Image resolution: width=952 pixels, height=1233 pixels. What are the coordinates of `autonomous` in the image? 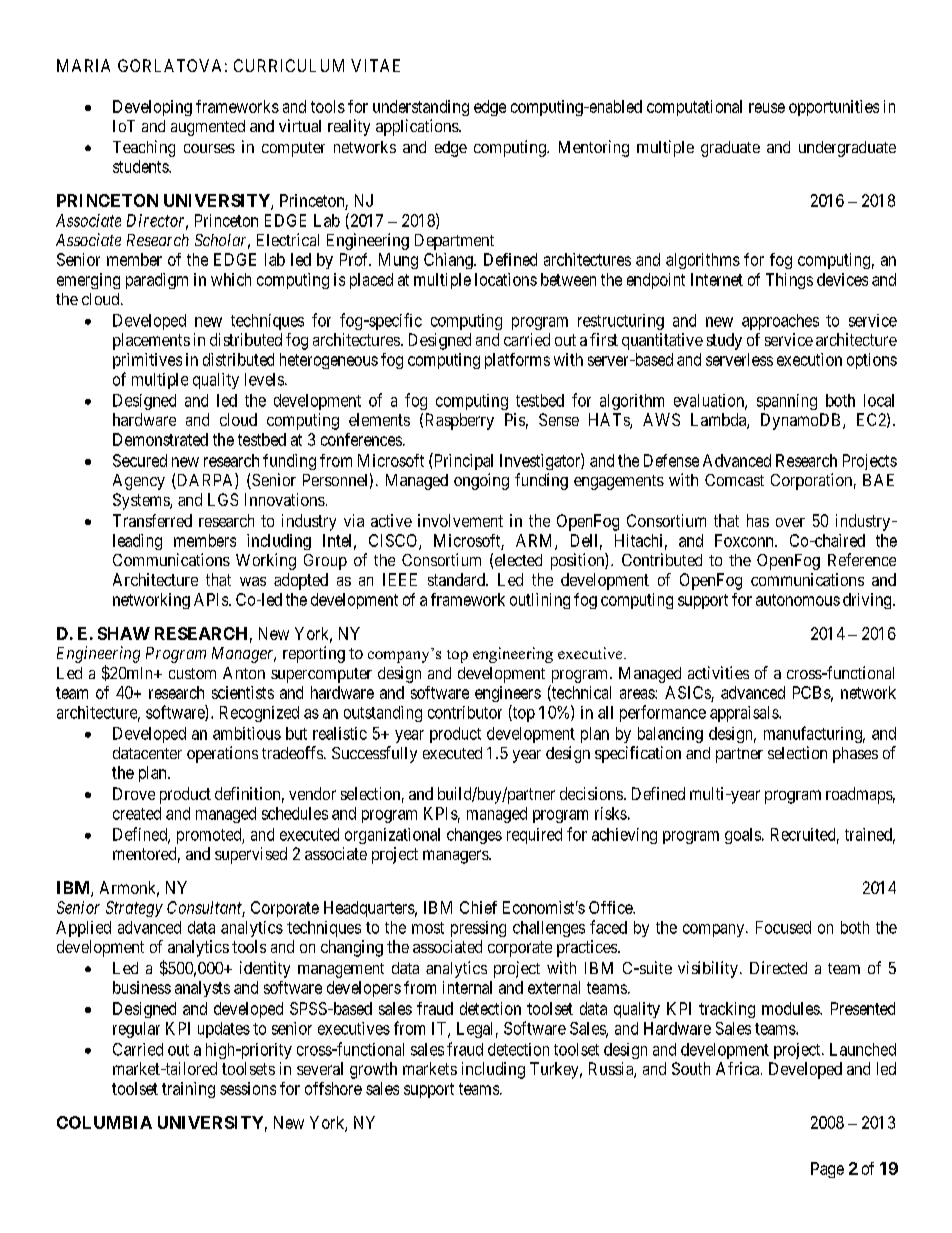 It's located at (798, 600).
